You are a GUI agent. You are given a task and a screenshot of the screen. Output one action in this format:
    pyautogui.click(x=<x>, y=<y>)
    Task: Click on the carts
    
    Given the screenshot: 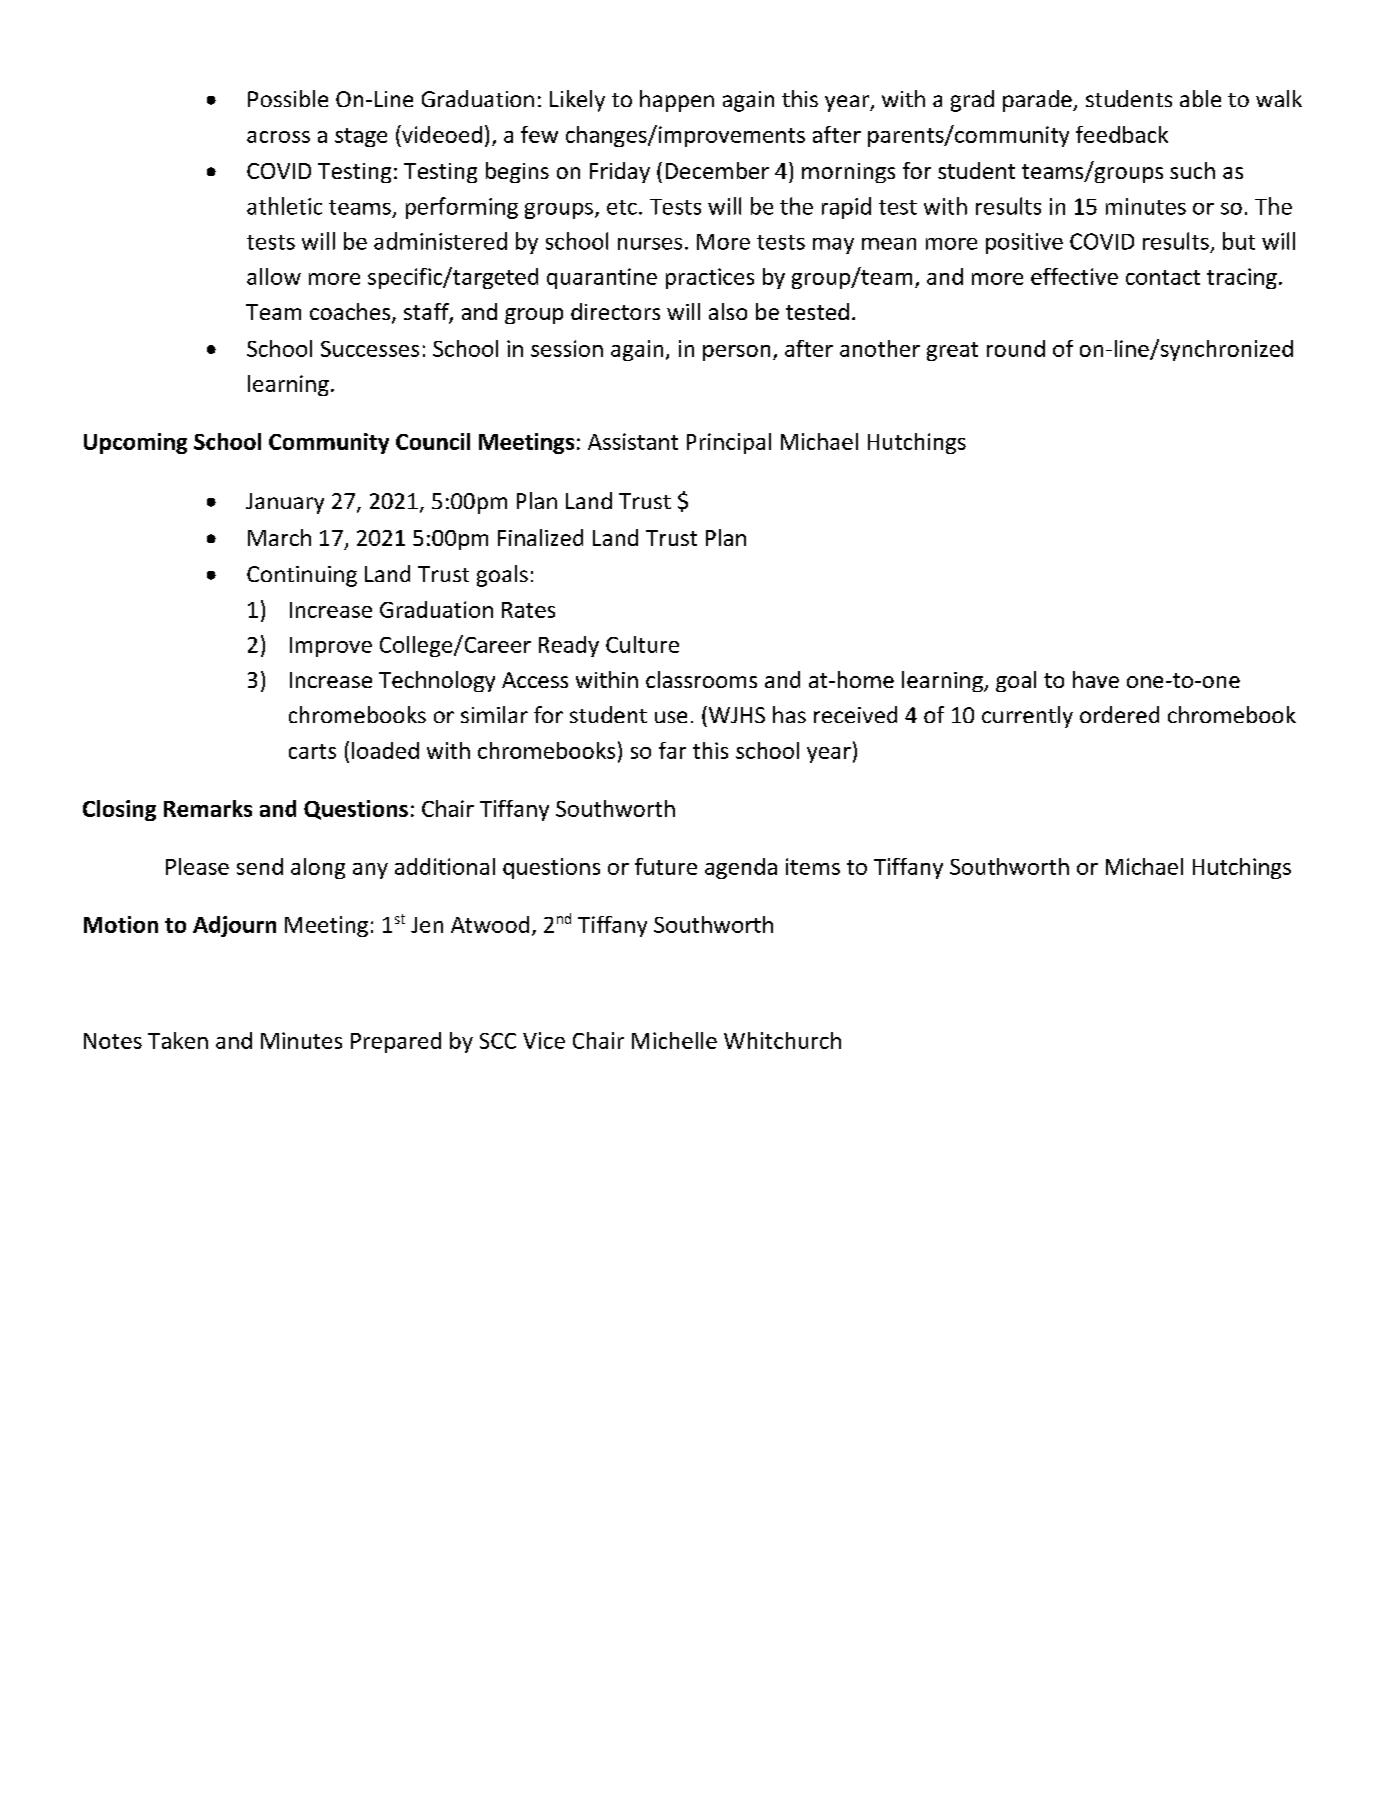 What is the action you would take?
    pyautogui.click(x=312, y=751)
